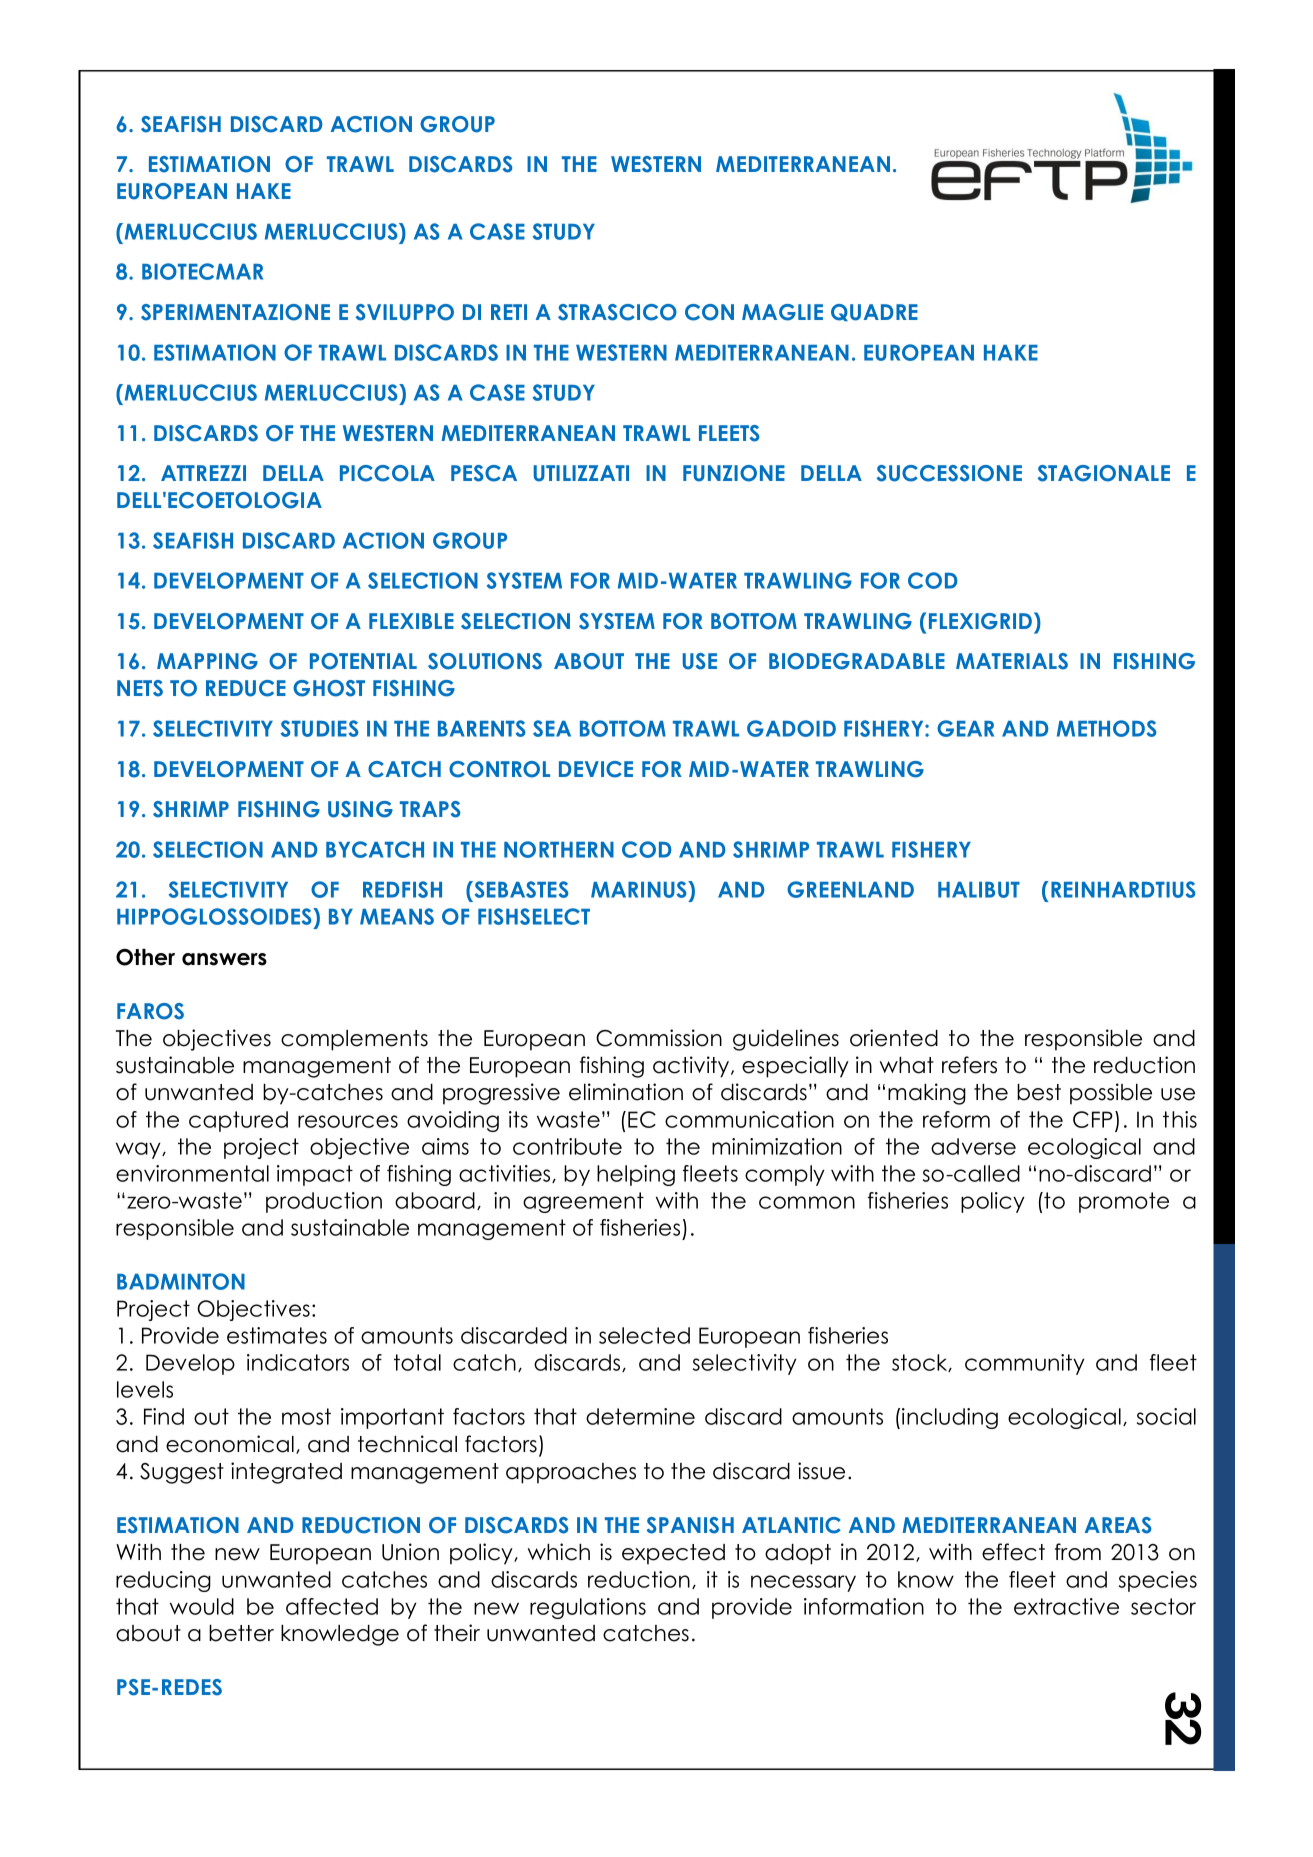 The height and width of the page is (1857, 1313). What do you see at coordinates (485, 661) in the page?
I see `SOLUTIONS` at bounding box center [485, 661].
